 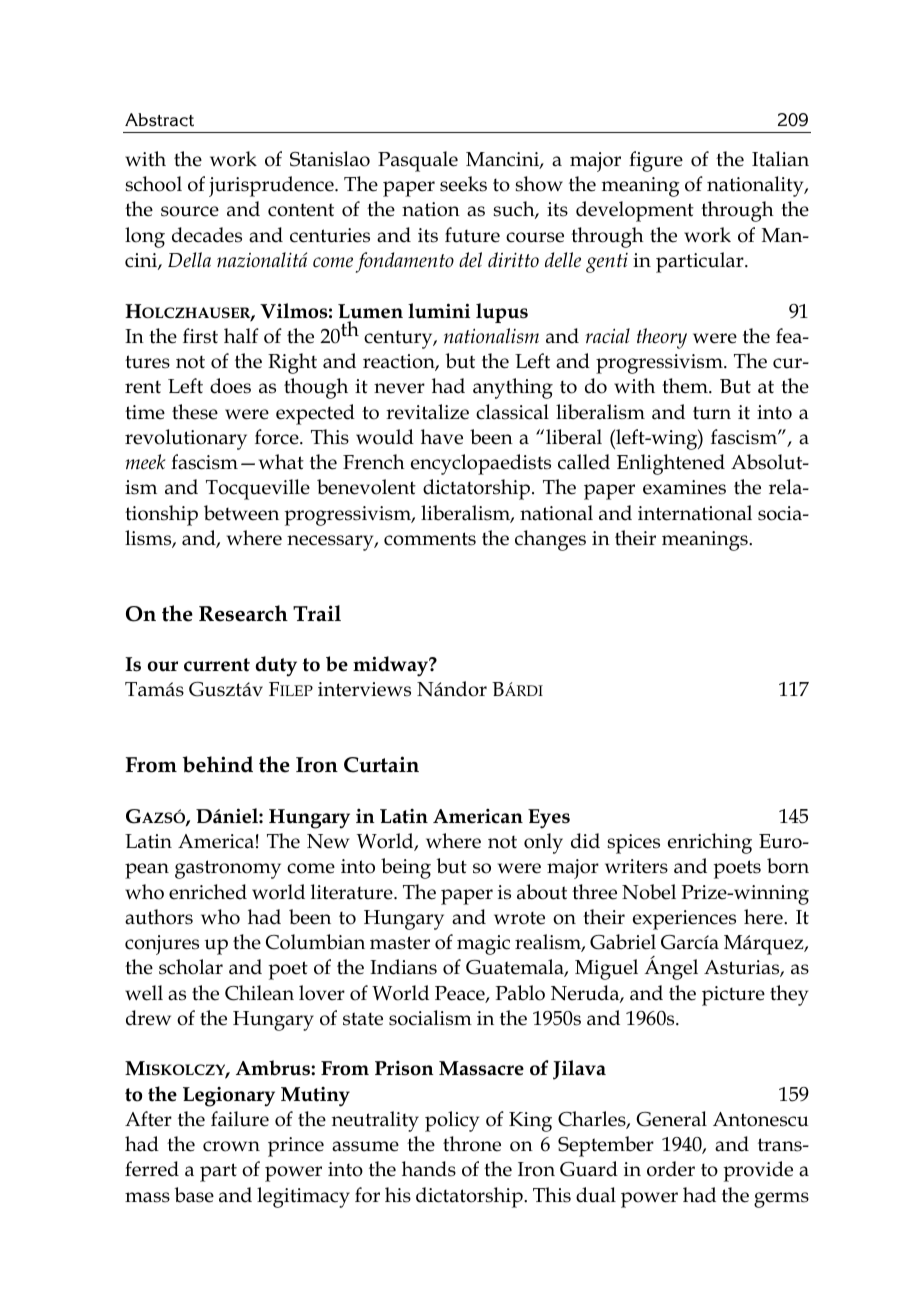 I want to click on jurisprudence, so click(x=272, y=186).
